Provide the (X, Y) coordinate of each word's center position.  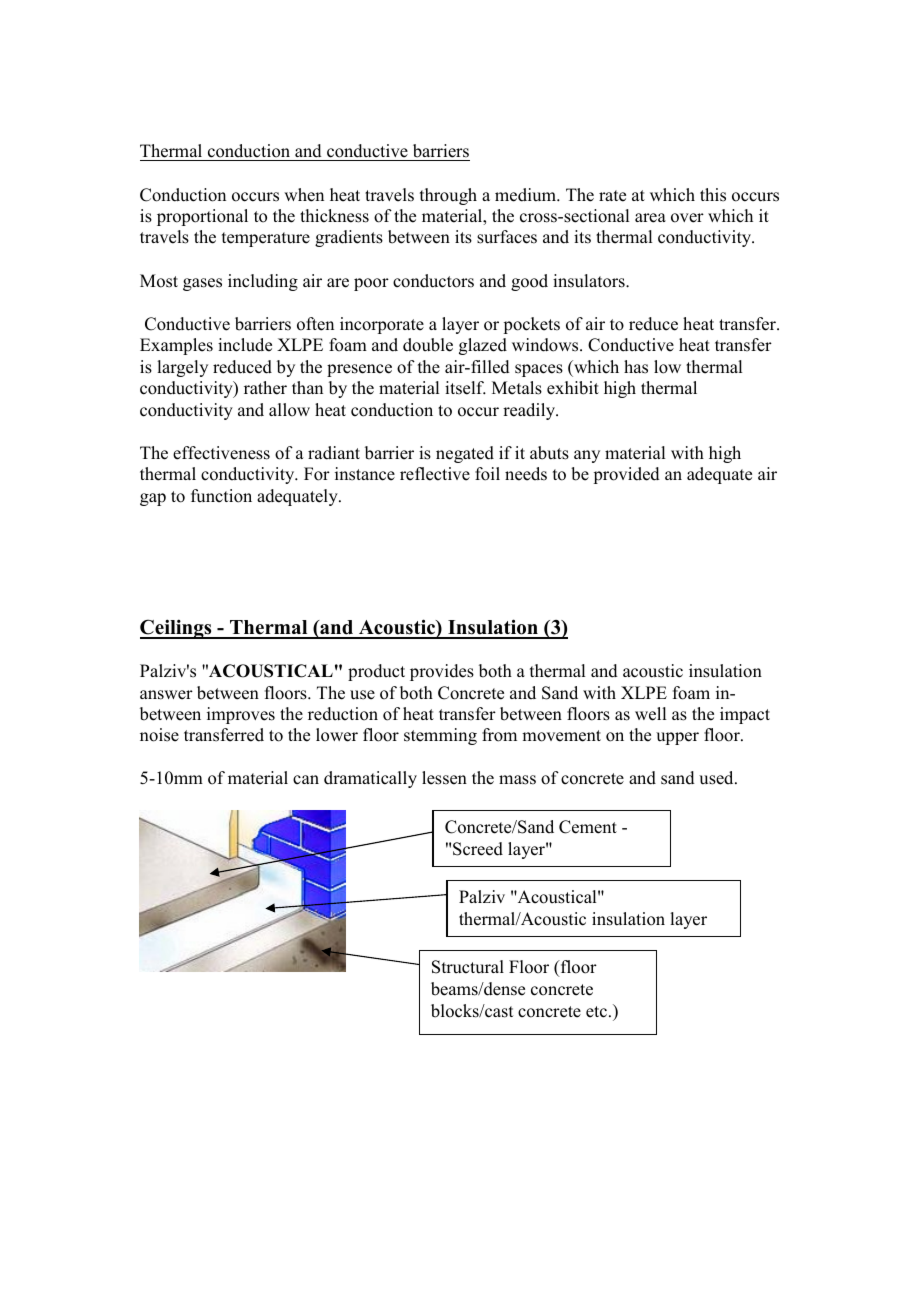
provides (442, 672)
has (636, 367)
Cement (588, 827)
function (221, 496)
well (650, 714)
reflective (435, 474)
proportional (202, 217)
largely (182, 368)
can (306, 780)
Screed (478, 849)
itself (465, 388)
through (448, 196)
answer (166, 695)
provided (627, 475)
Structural (468, 967)
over (687, 218)
